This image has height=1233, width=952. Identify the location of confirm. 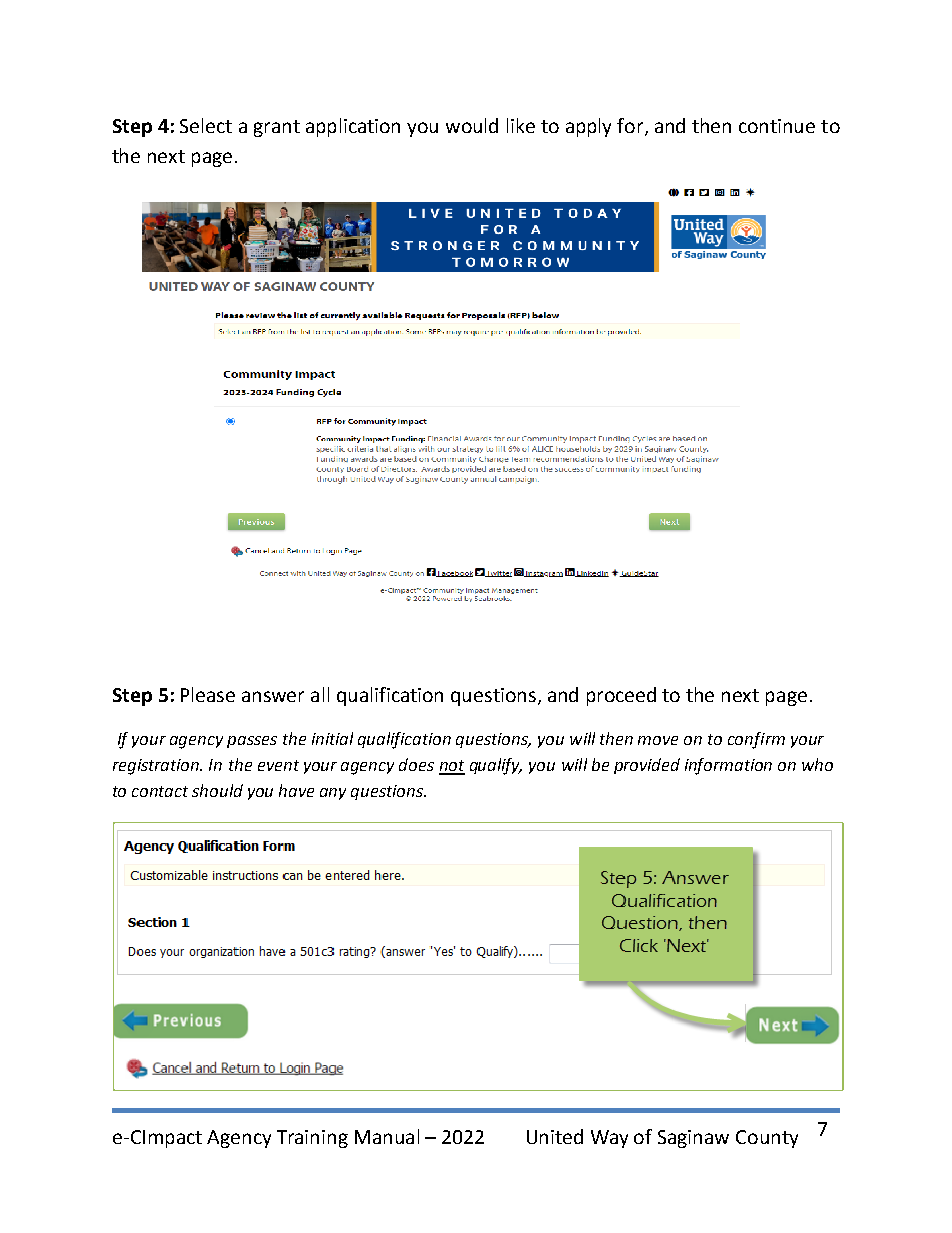
(756, 740).
